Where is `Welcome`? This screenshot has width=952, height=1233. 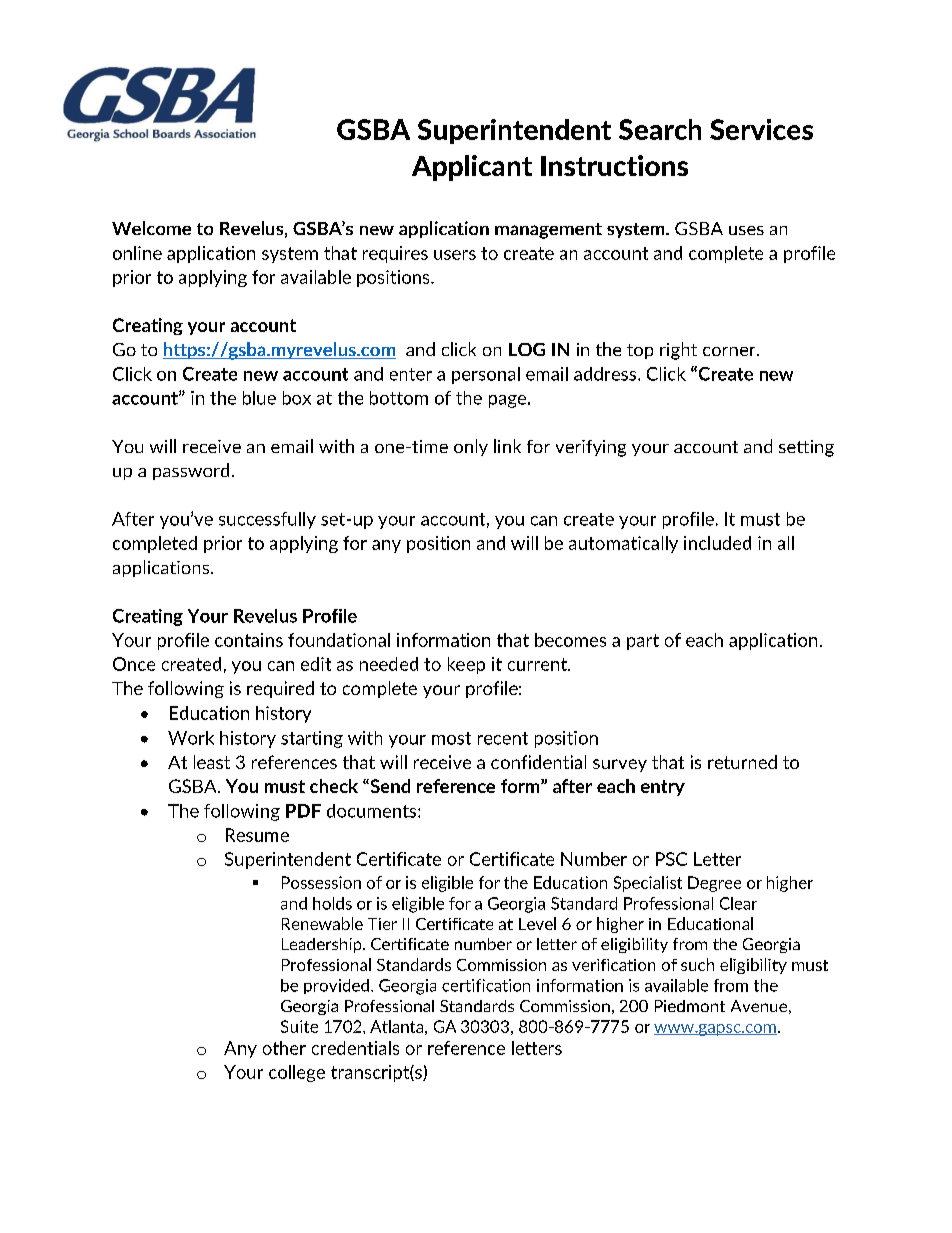 Welcome is located at coordinates (151, 228).
